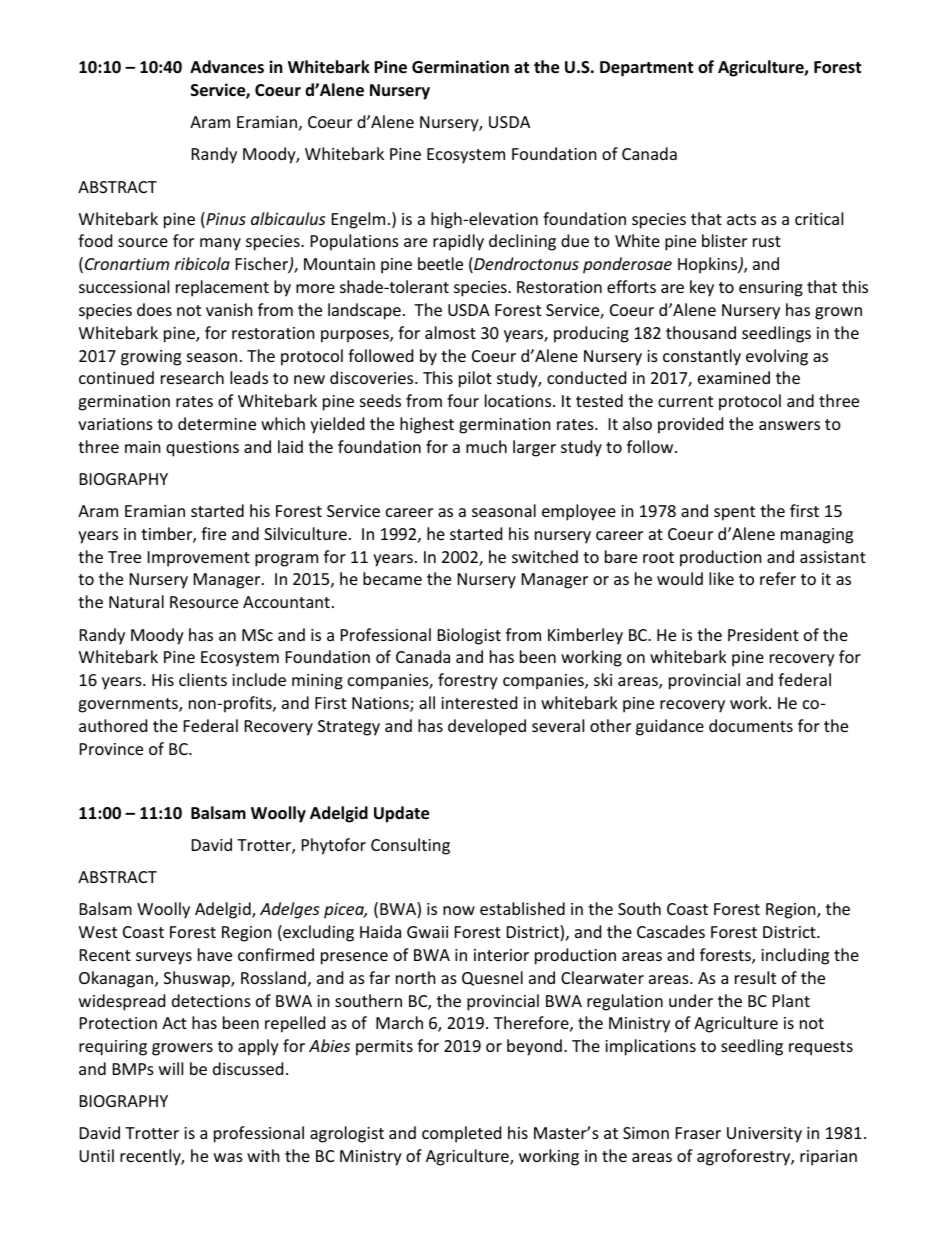 The height and width of the page is (1233, 952). I want to click on acts, so click(741, 219).
